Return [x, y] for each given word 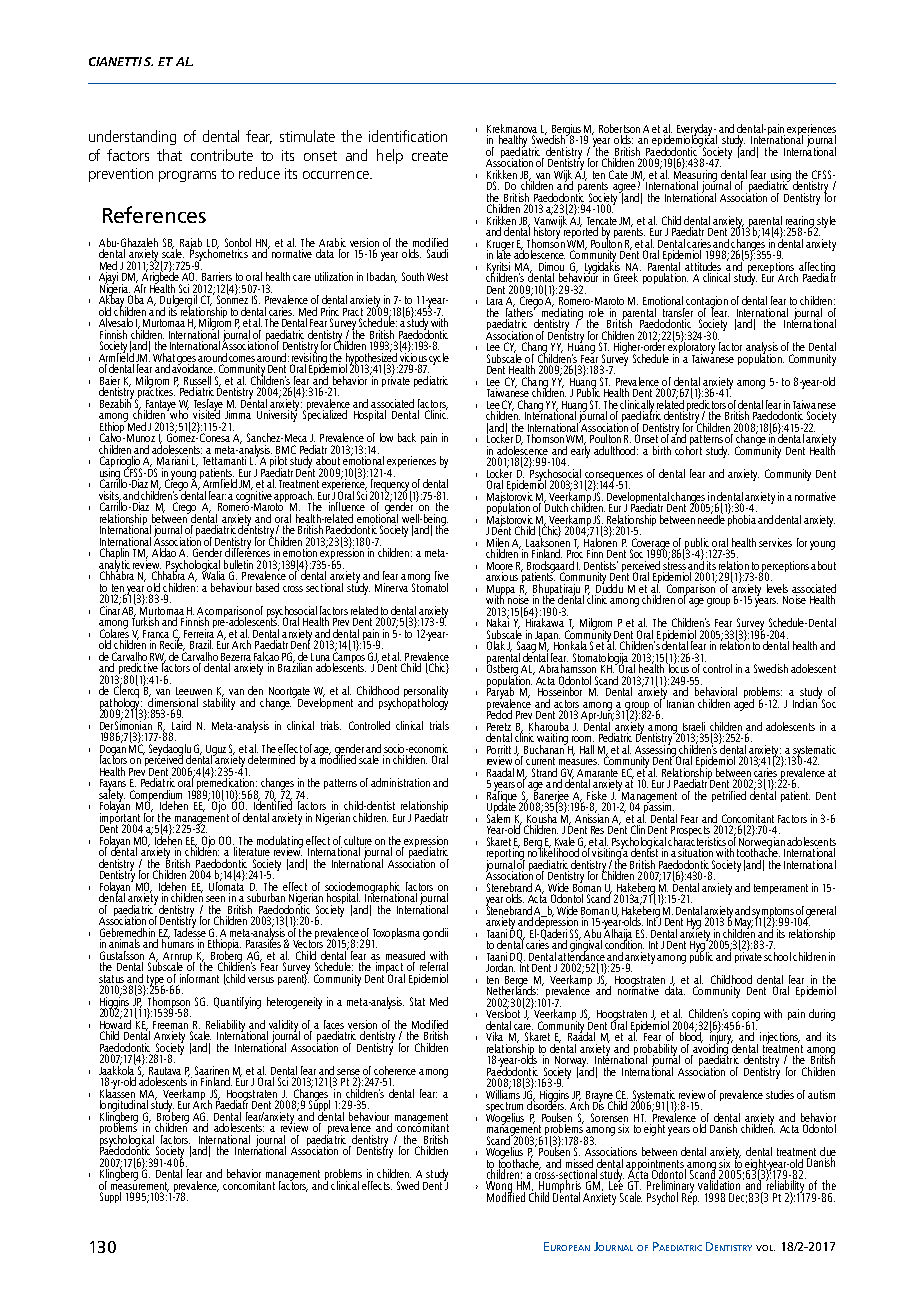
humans [178, 942]
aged [744, 703]
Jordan [500, 967]
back [407, 437]
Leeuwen [194, 691]
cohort [688, 449]
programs [187, 176]
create [430, 156]
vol [765, 1248]
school [777, 956]
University [277, 415]
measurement [140, 1186]
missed [579, 1163]
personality [426, 693]
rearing [801, 223]
